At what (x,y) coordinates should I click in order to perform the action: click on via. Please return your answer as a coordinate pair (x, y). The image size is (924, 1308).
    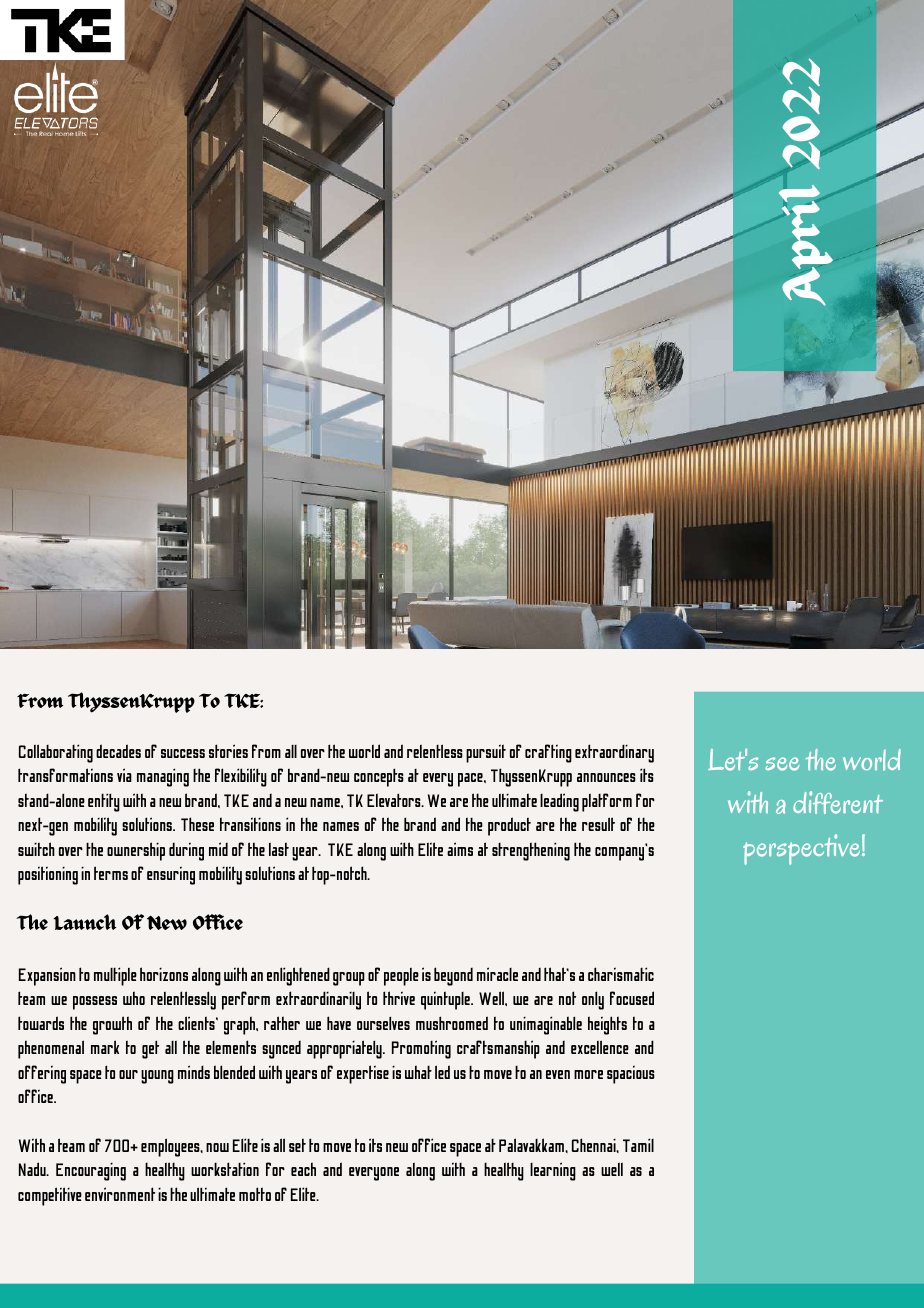
    Looking at the image, I should click on (124, 775).
